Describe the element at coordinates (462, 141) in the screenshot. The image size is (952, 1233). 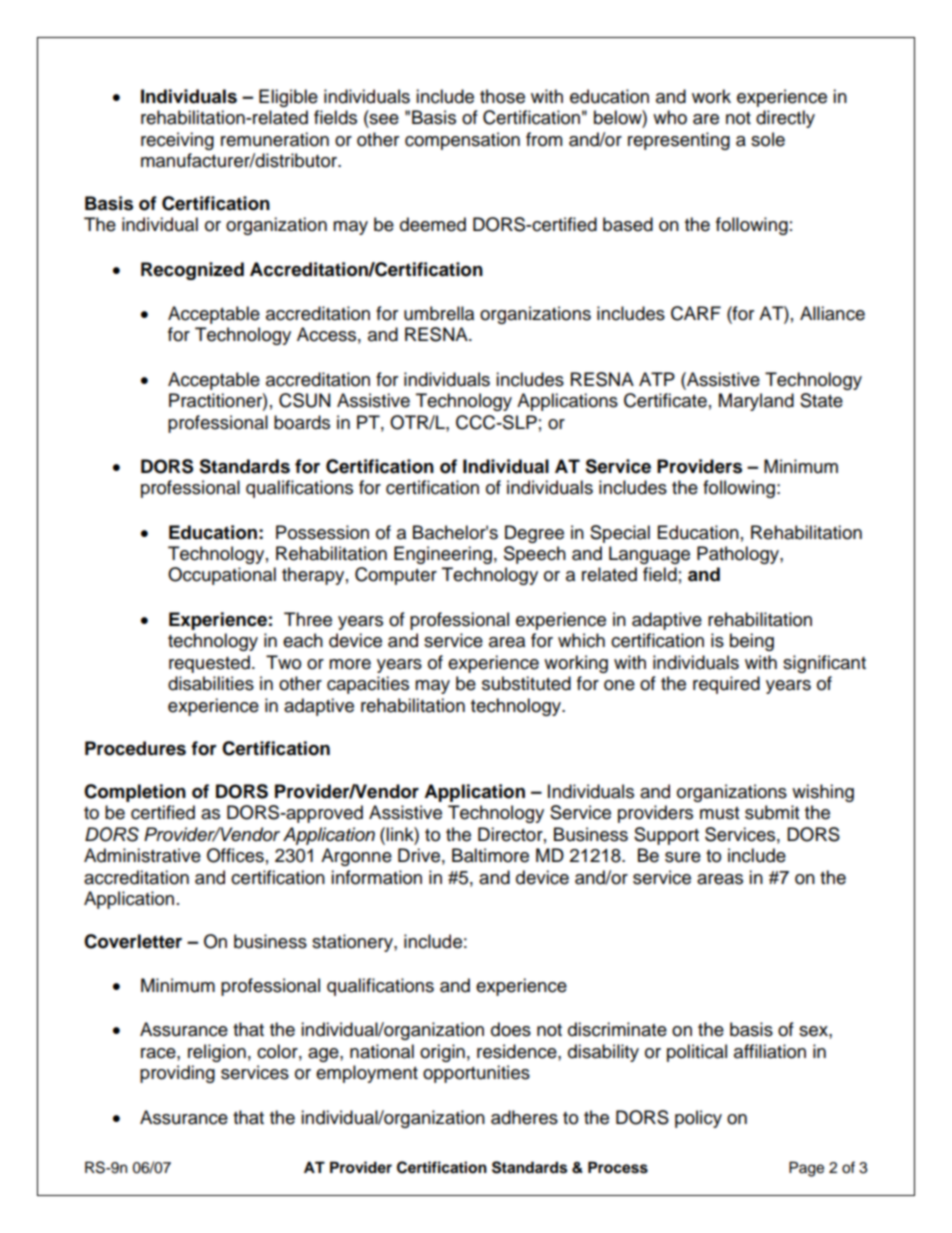
I see `compensation` at that location.
